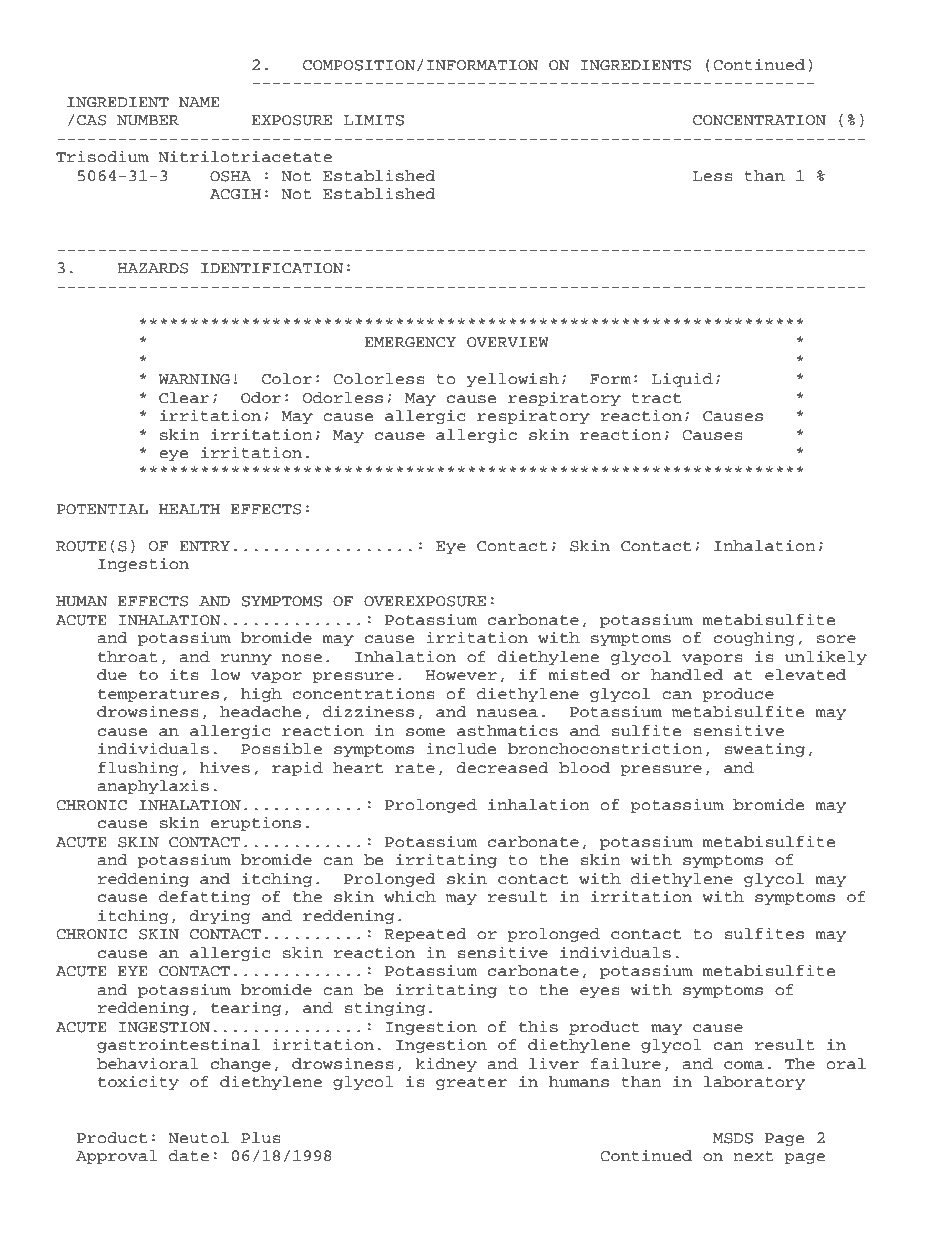  Describe the element at coordinates (764, 749) in the screenshot. I see `sweating` at that location.
